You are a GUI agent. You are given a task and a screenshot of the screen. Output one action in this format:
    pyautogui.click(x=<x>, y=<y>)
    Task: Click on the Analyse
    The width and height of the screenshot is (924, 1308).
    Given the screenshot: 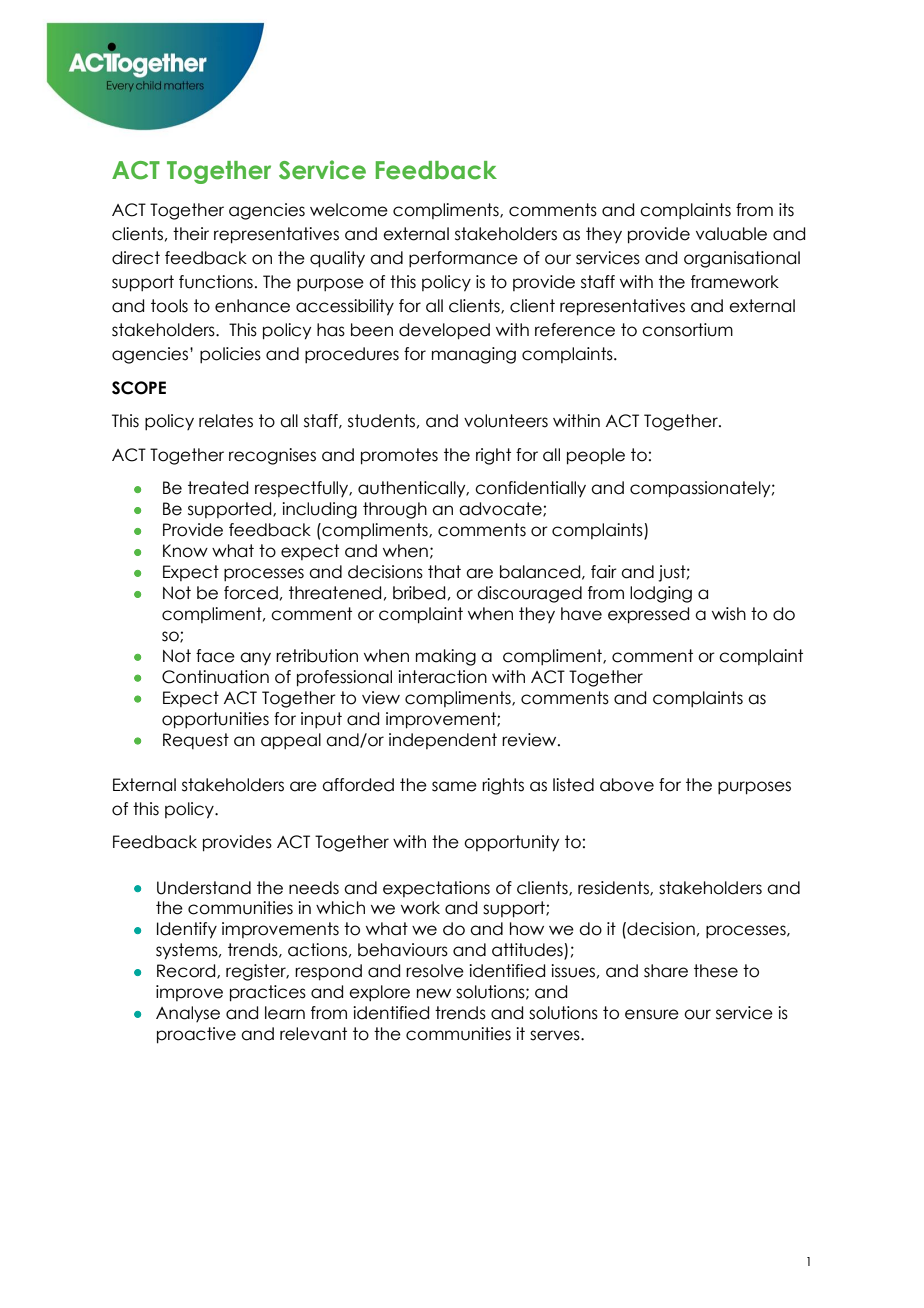 What is the action you would take?
    pyautogui.click(x=188, y=1014)
